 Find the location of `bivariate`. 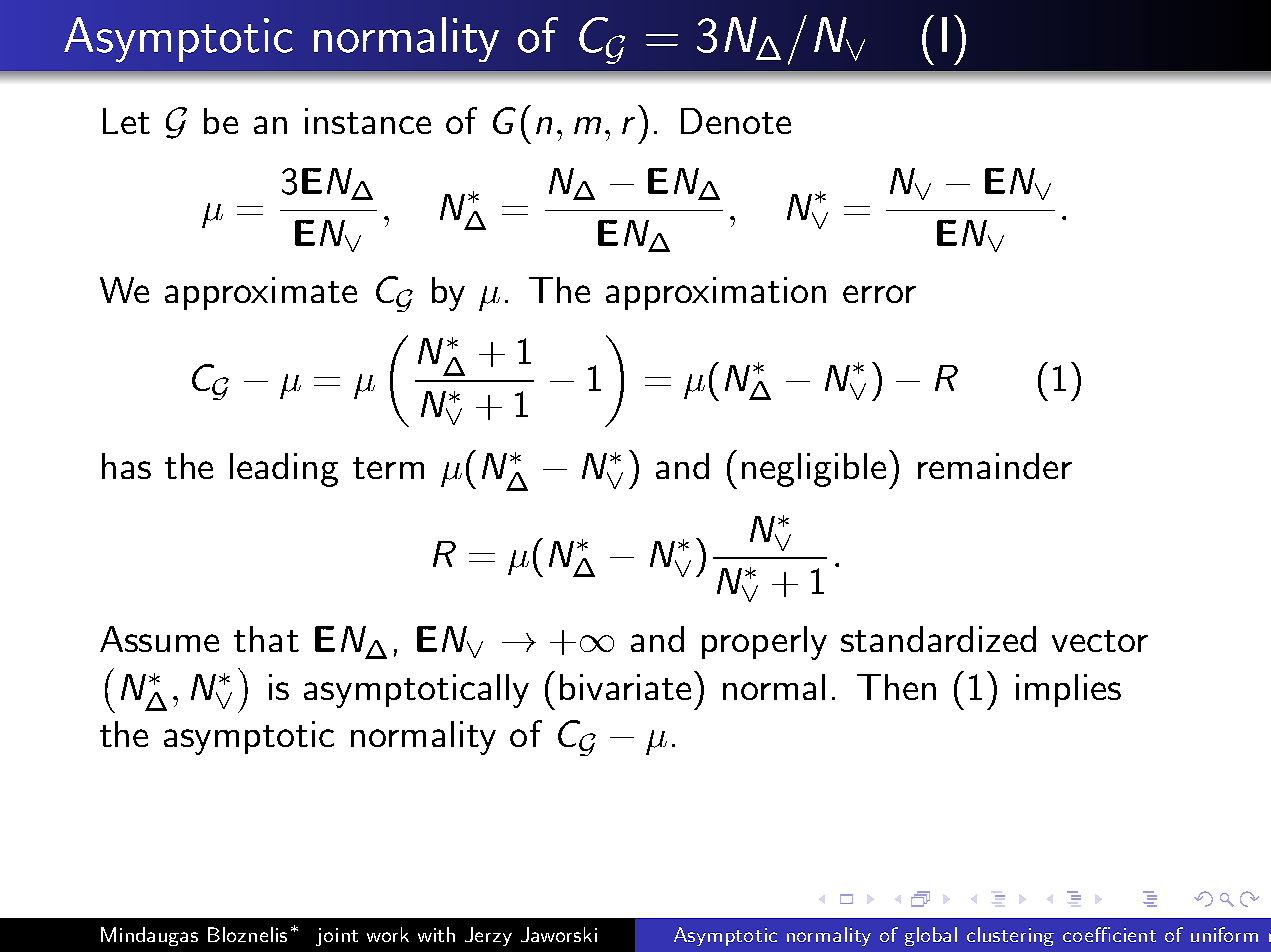

bivariate is located at coordinates (625, 687).
